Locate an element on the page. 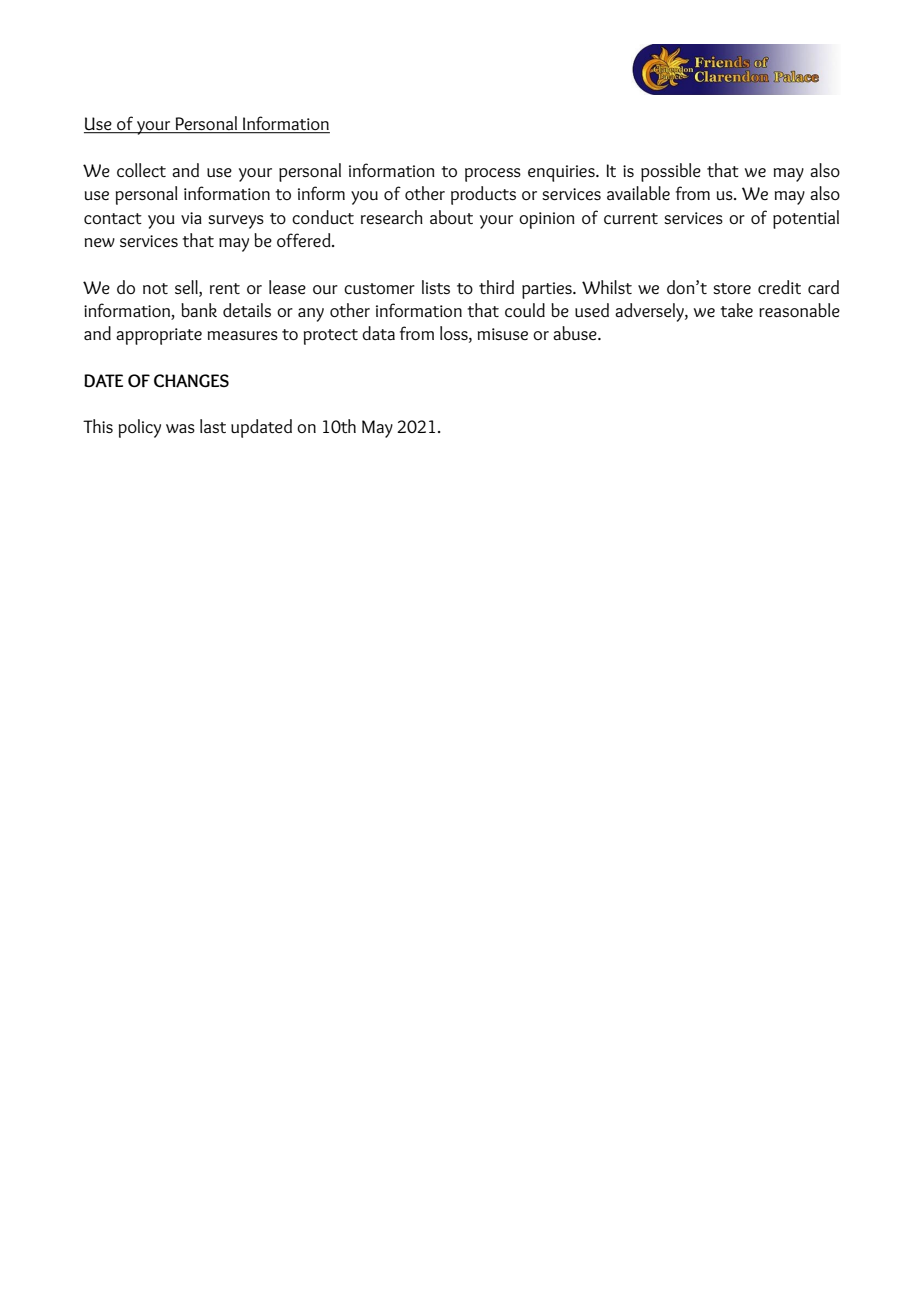  was is located at coordinates (180, 428).
